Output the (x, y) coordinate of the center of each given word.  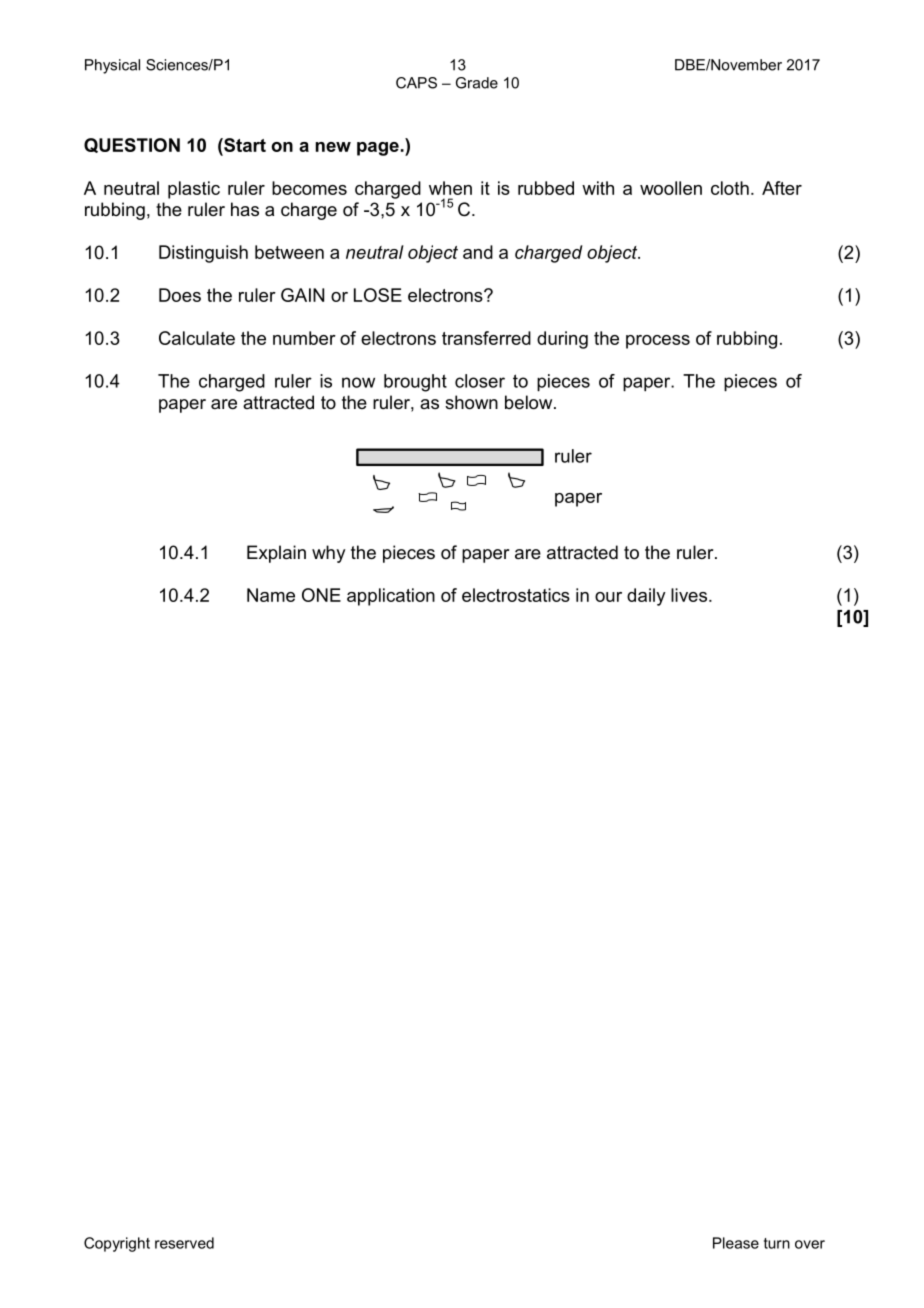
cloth (730, 188)
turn (777, 1243)
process (658, 342)
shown (471, 402)
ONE (321, 595)
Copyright (117, 1244)
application (391, 597)
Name (271, 595)
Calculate (197, 338)
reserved (184, 1243)
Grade (477, 83)
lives (690, 595)
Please (736, 1243)
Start (244, 145)
